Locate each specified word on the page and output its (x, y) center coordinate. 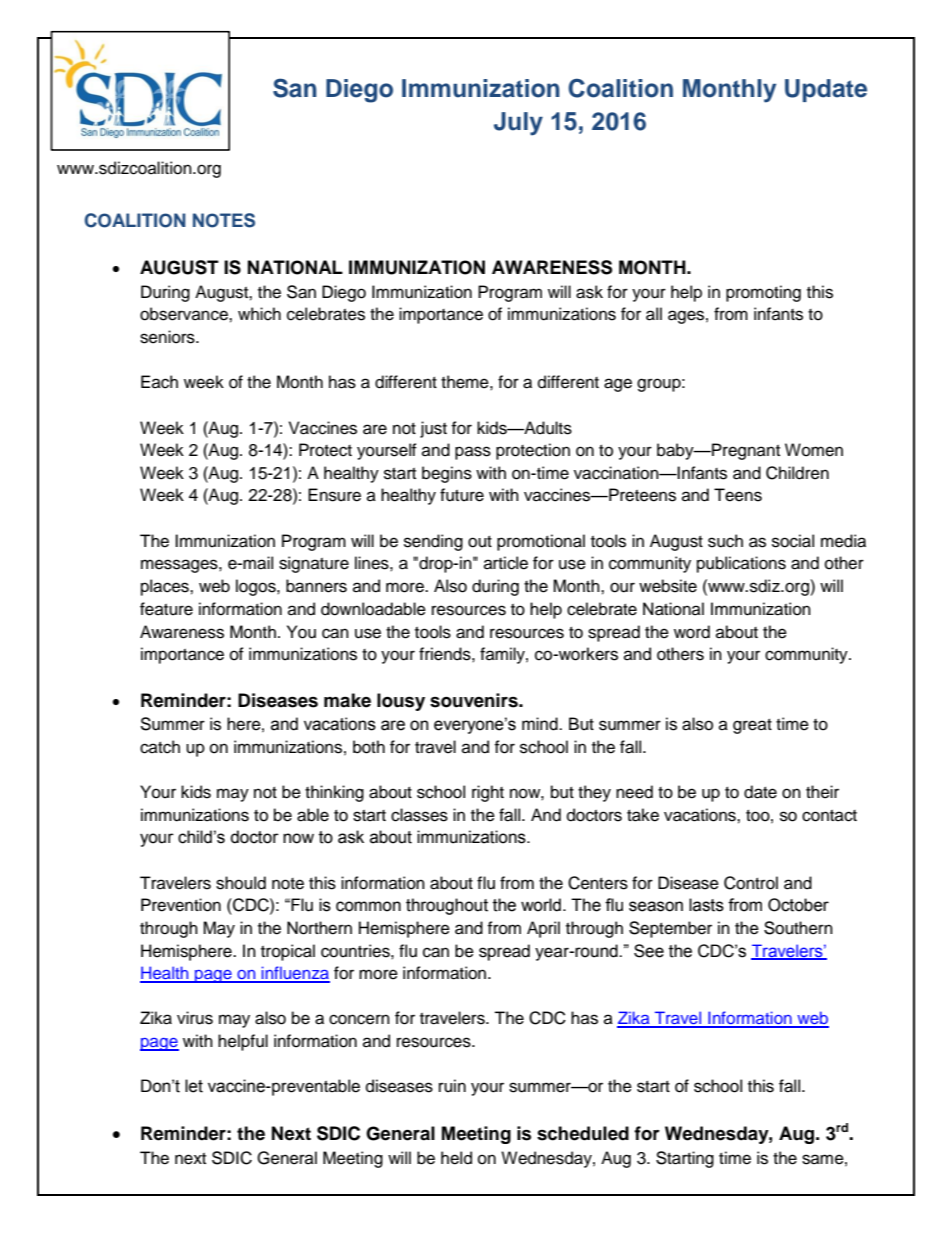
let (194, 1086)
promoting (763, 293)
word (692, 632)
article (506, 563)
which (259, 314)
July (518, 124)
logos (257, 587)
